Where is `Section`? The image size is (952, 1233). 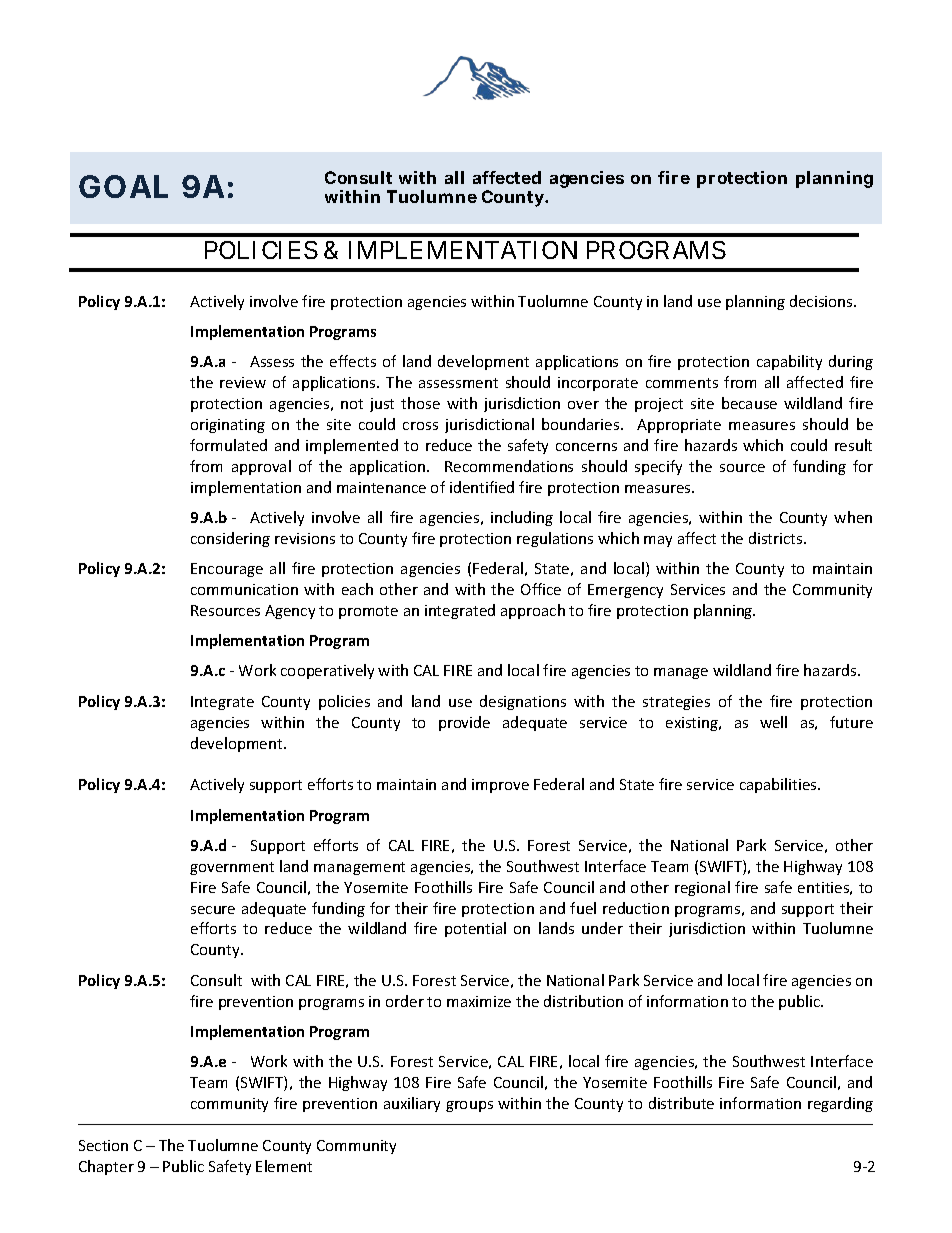 Section is located at coordinates (103, 1145).
